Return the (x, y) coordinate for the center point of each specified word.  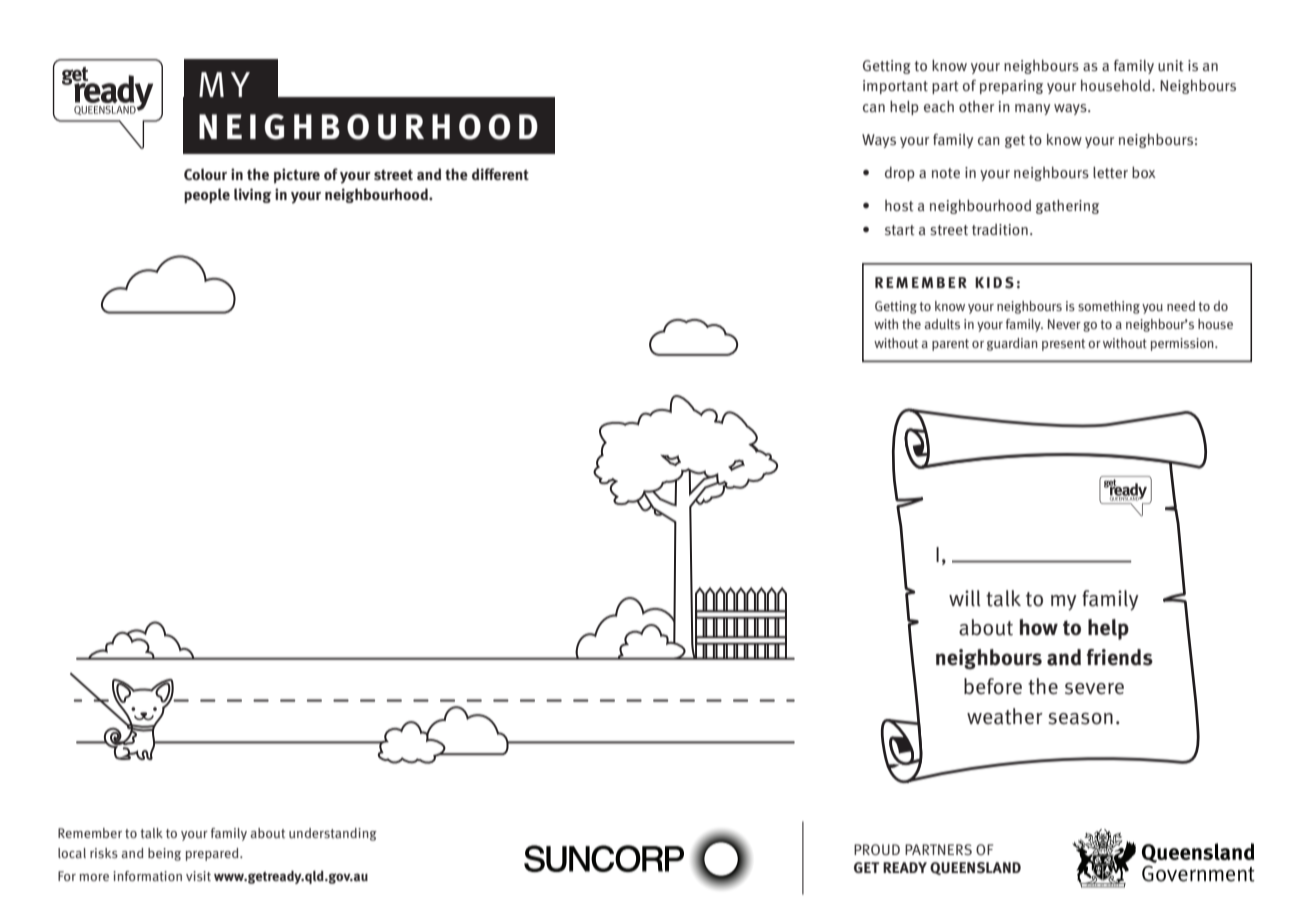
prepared (213, 854)
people (207, 196)
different (500, 174)
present (1063, 345)
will (965, 598)
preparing (1011, 87)
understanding (333, 834)
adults (942, 324)
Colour (205, 174)
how (1038, 627)
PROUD (877, 849)
